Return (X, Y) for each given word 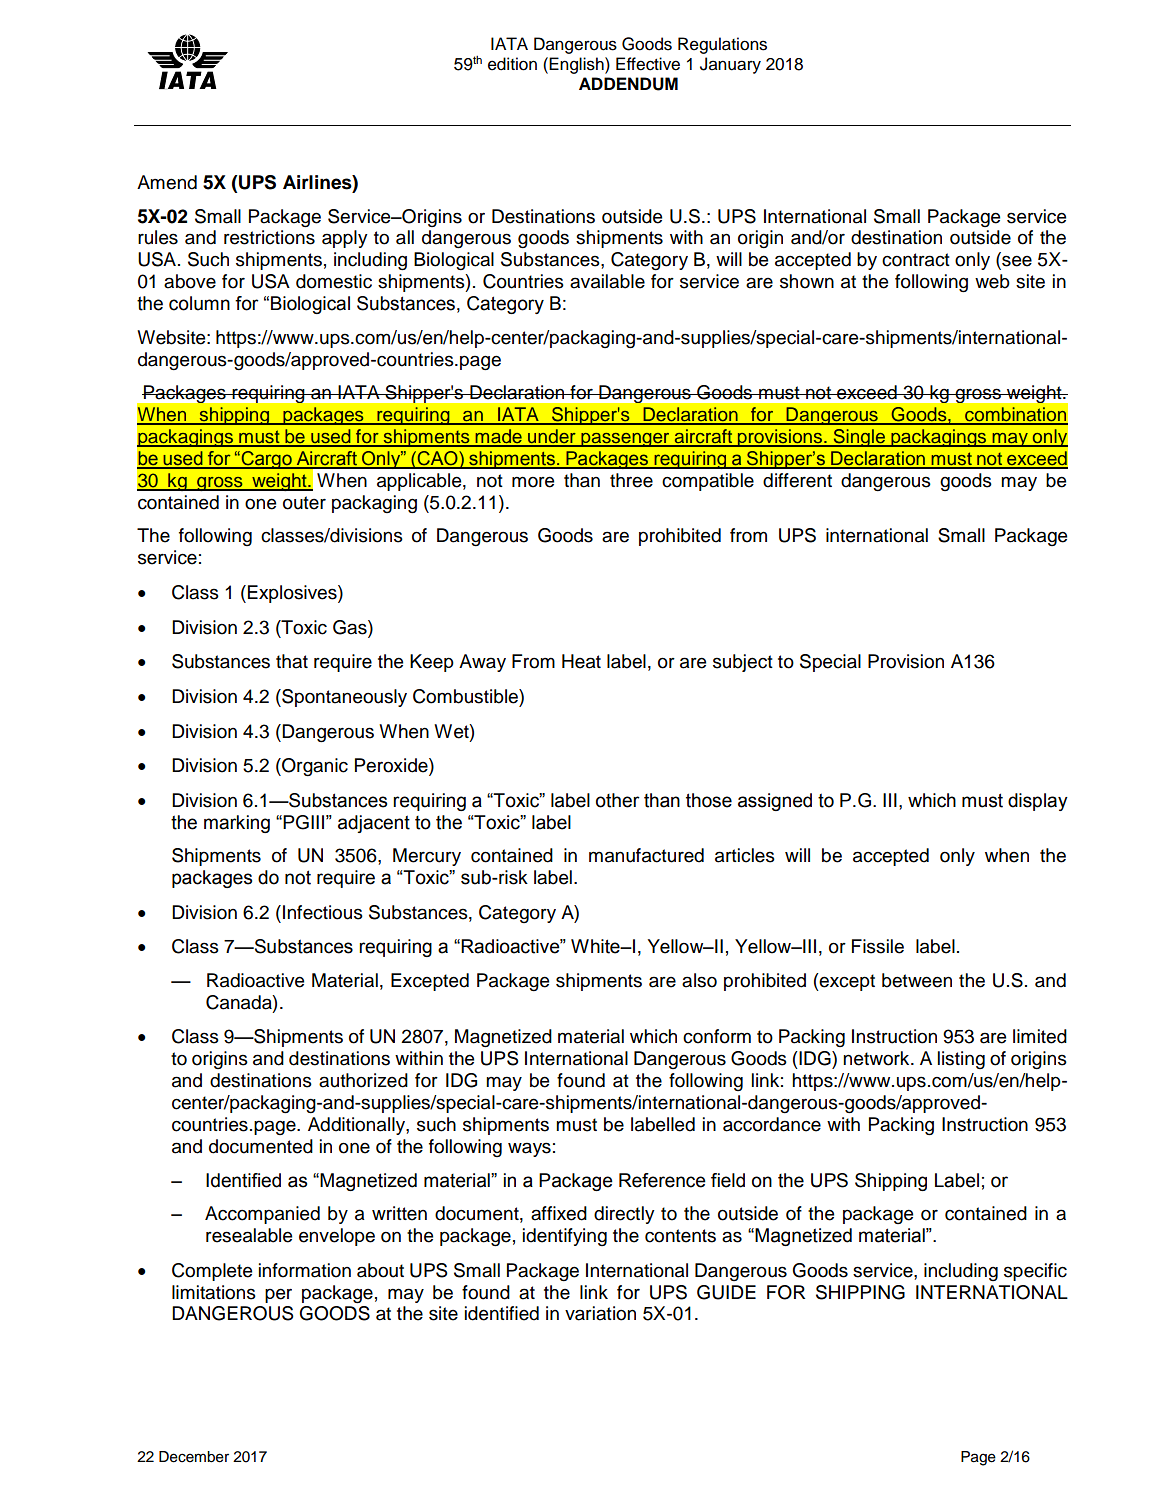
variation (600, 1313)
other (618, 800)
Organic (314, 767)
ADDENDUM (628, 84)
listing (961, 1060)
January (730, 65)
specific (1035, 1272)
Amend (167, 182)
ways (529, 1149)
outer (304, 503)
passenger (625, 440)
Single (859, 438)
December (194, 1457)
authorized (363, 1080)
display (1038, 802)
